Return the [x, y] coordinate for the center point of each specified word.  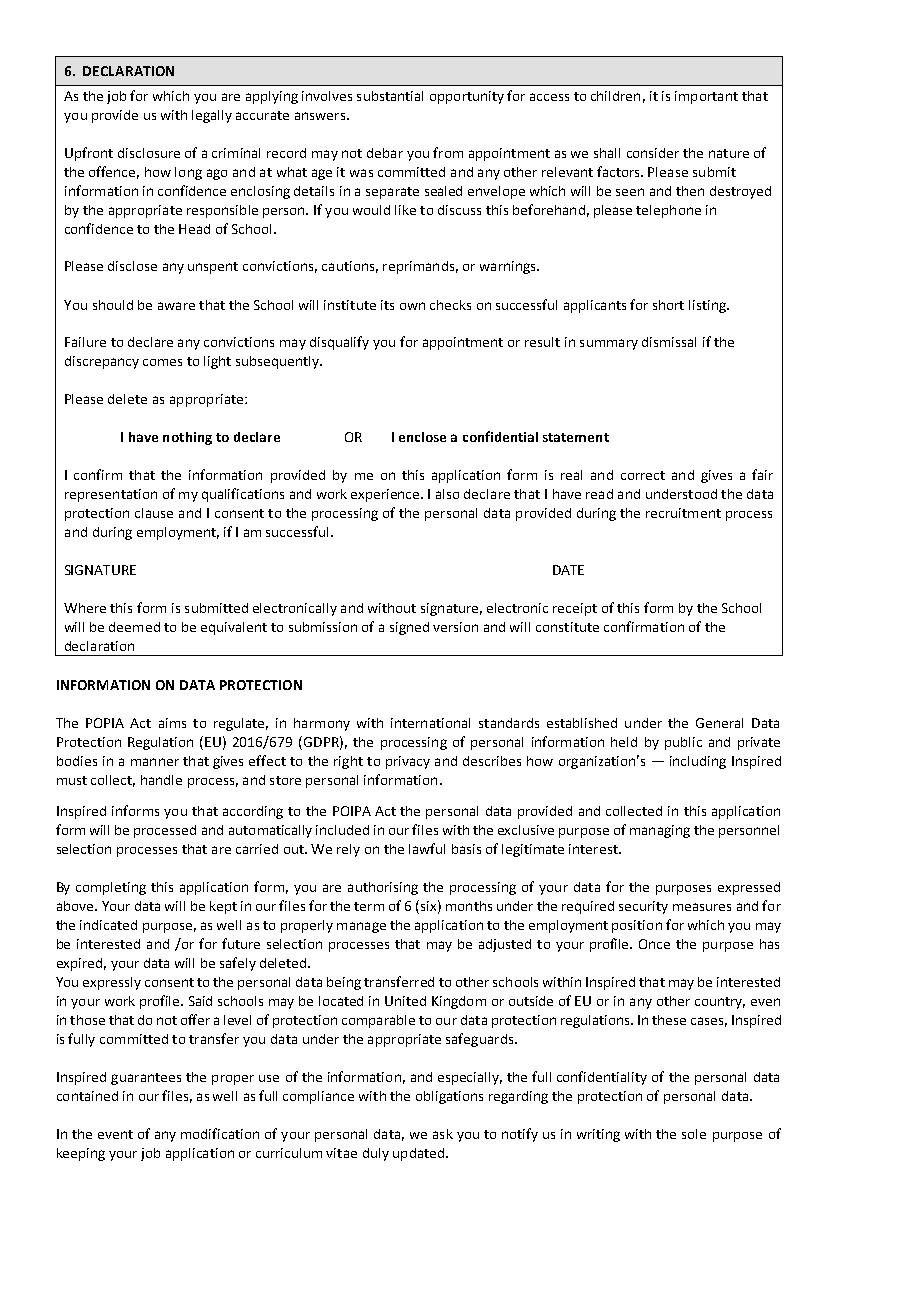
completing [111, 888]
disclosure [149, 153]
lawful [427, 848]
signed [409, 628]
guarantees [146, 1079]
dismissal [669, 342]
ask [443, 1134]
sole [694, 1134]
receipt [575, 609]
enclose [422, 437]
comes [162, 362]
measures [702, 907]
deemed [134, 627]
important [706, 97]
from [448, 152]
